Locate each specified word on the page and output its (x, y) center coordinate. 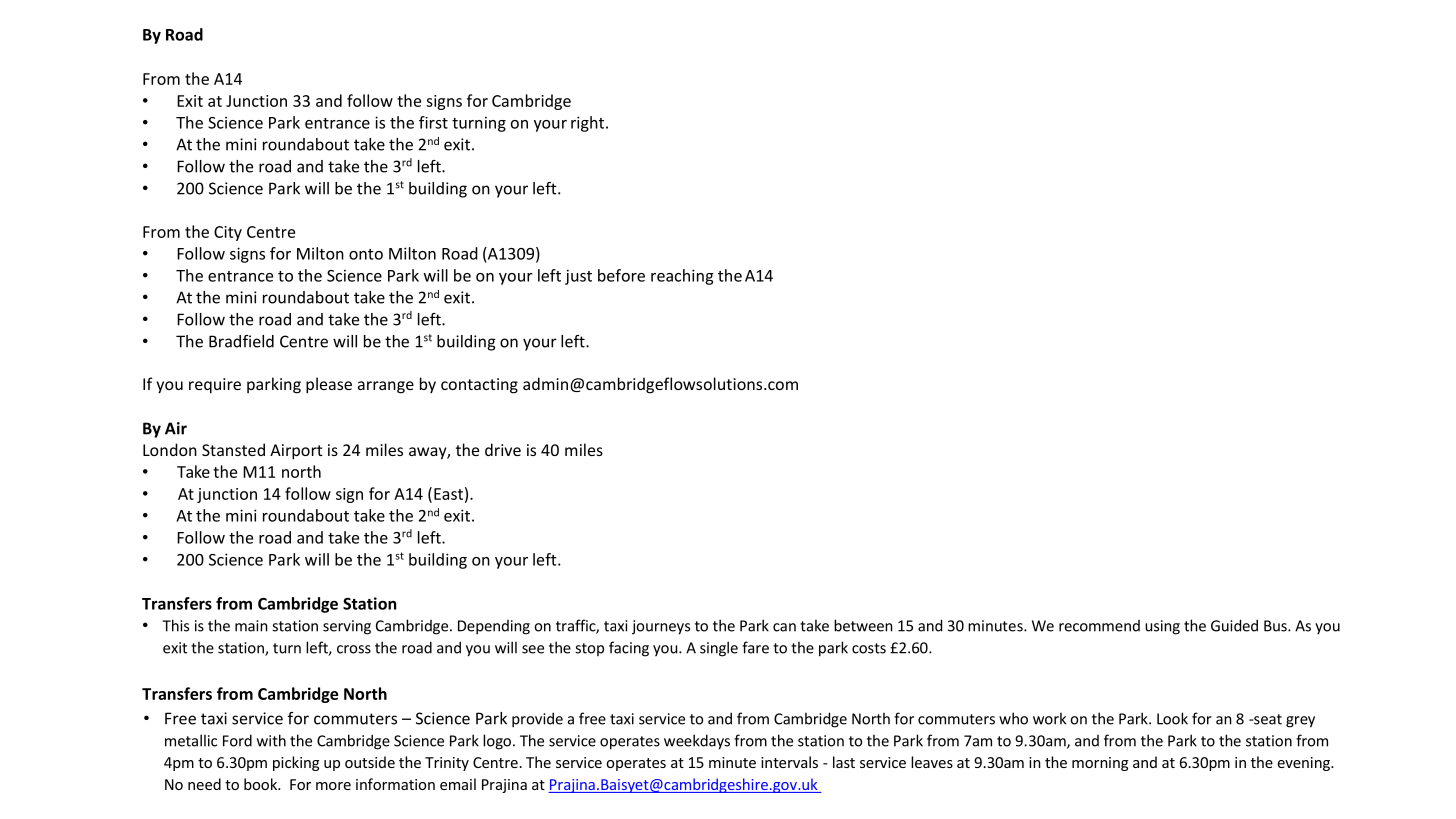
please (329, 385)
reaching (682, 277)
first (433, 122)
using (1162, 627)
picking (296, 763)
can (784, 627)
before (621, 275)
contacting (479, 386)
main (251, 626)
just (578, 277)
